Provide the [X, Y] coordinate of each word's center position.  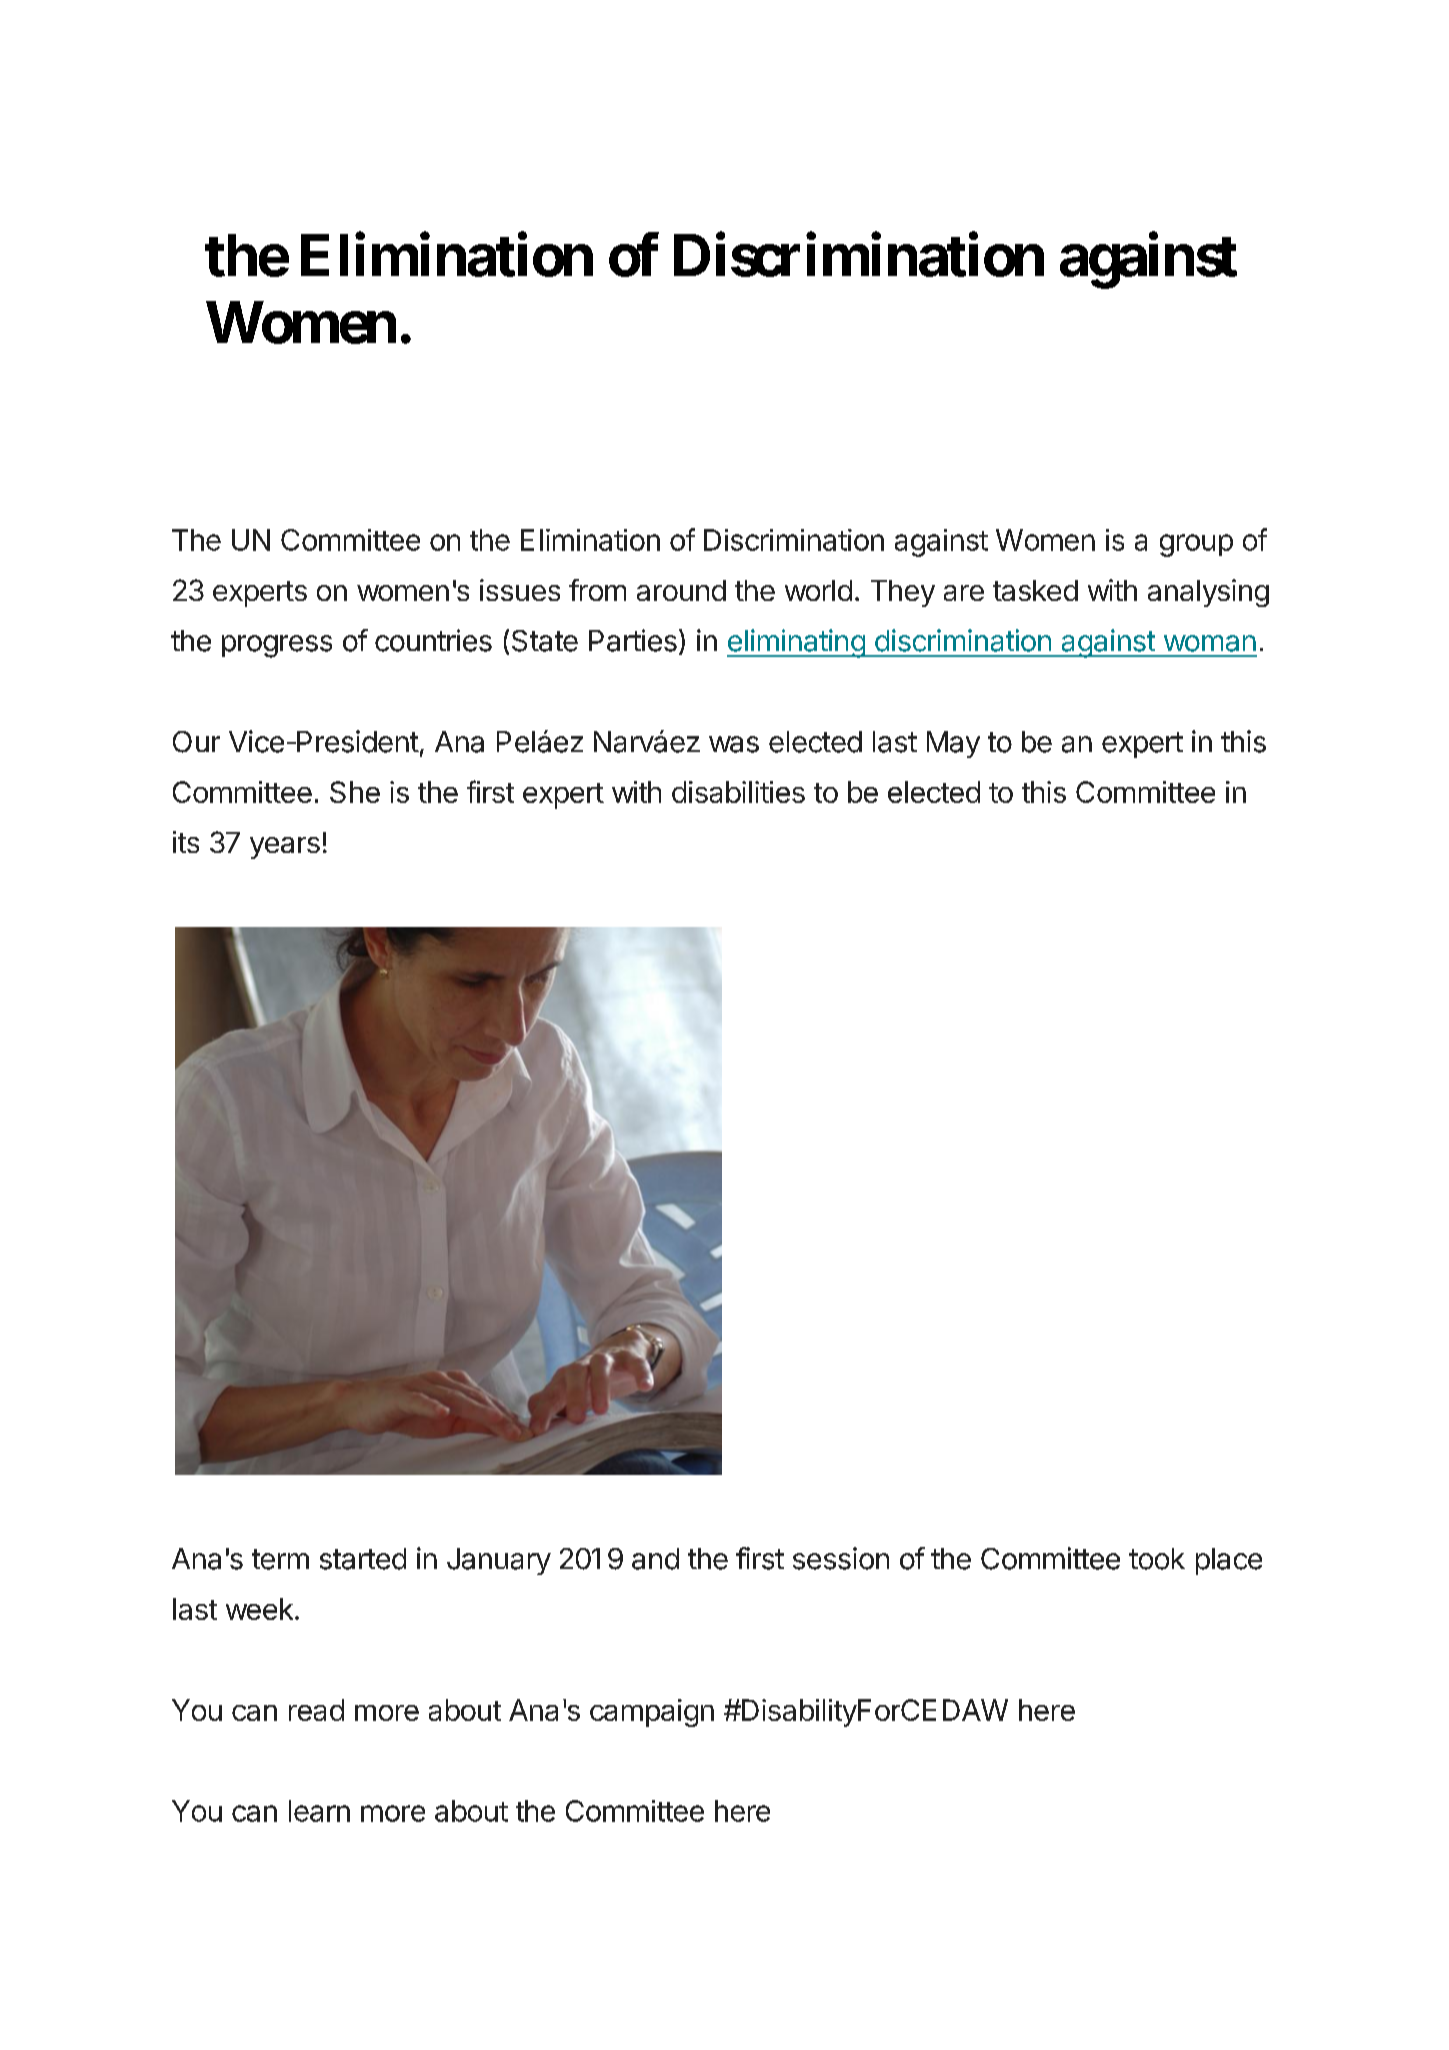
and [655, 1559]
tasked [1035, 590]
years [285, 848]
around [681, 590]
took [1157, 1559]
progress [277, 646]
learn [319, 1811]
